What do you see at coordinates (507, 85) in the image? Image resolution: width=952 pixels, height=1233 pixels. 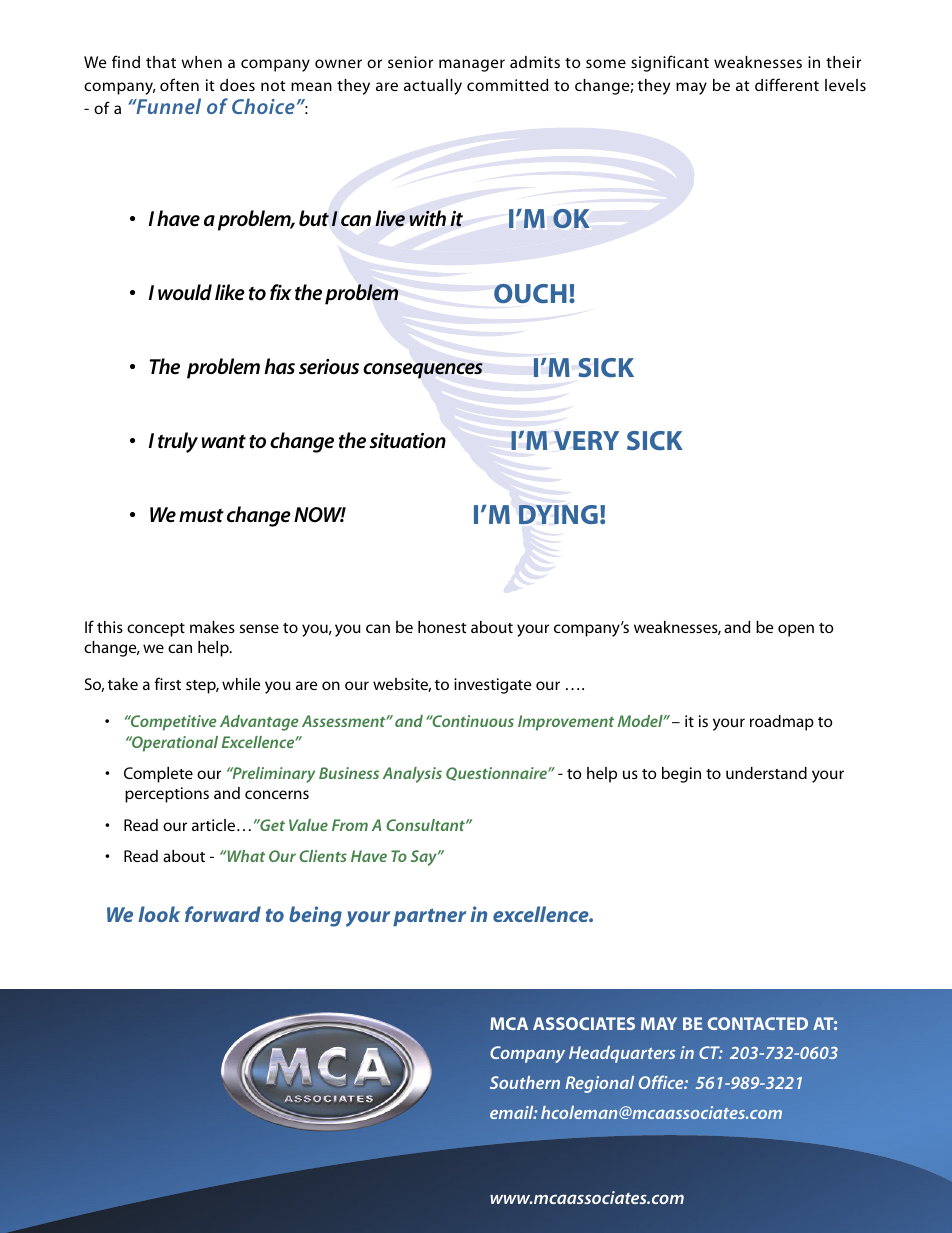 I see `committed` at bounding box center [507, 85].
